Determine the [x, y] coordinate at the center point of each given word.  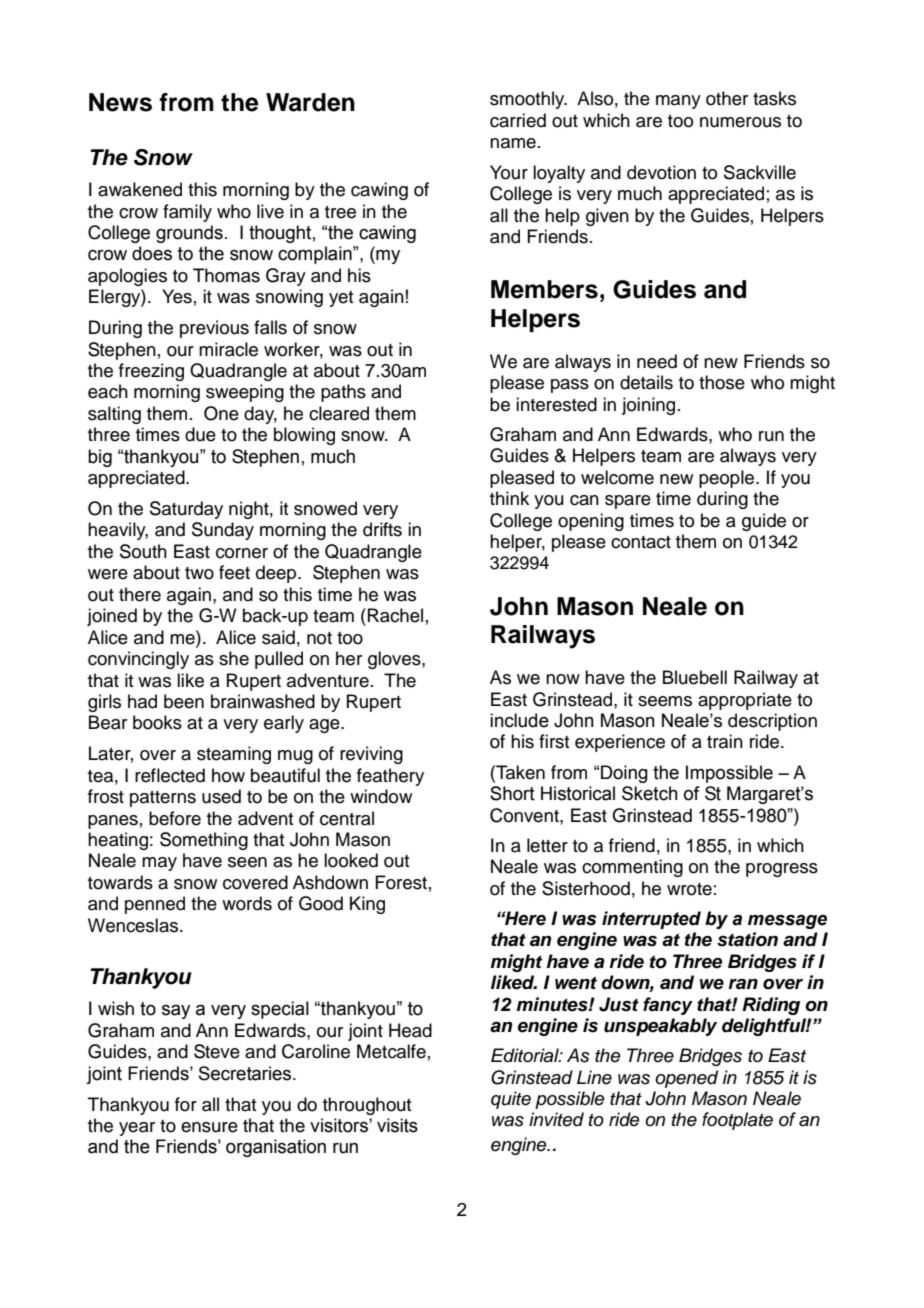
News [120, 102]
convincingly [138, 660]
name [513, 143]
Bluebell [695, 677]
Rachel [395, 615]
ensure [209, 1127]
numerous [740, 122]
